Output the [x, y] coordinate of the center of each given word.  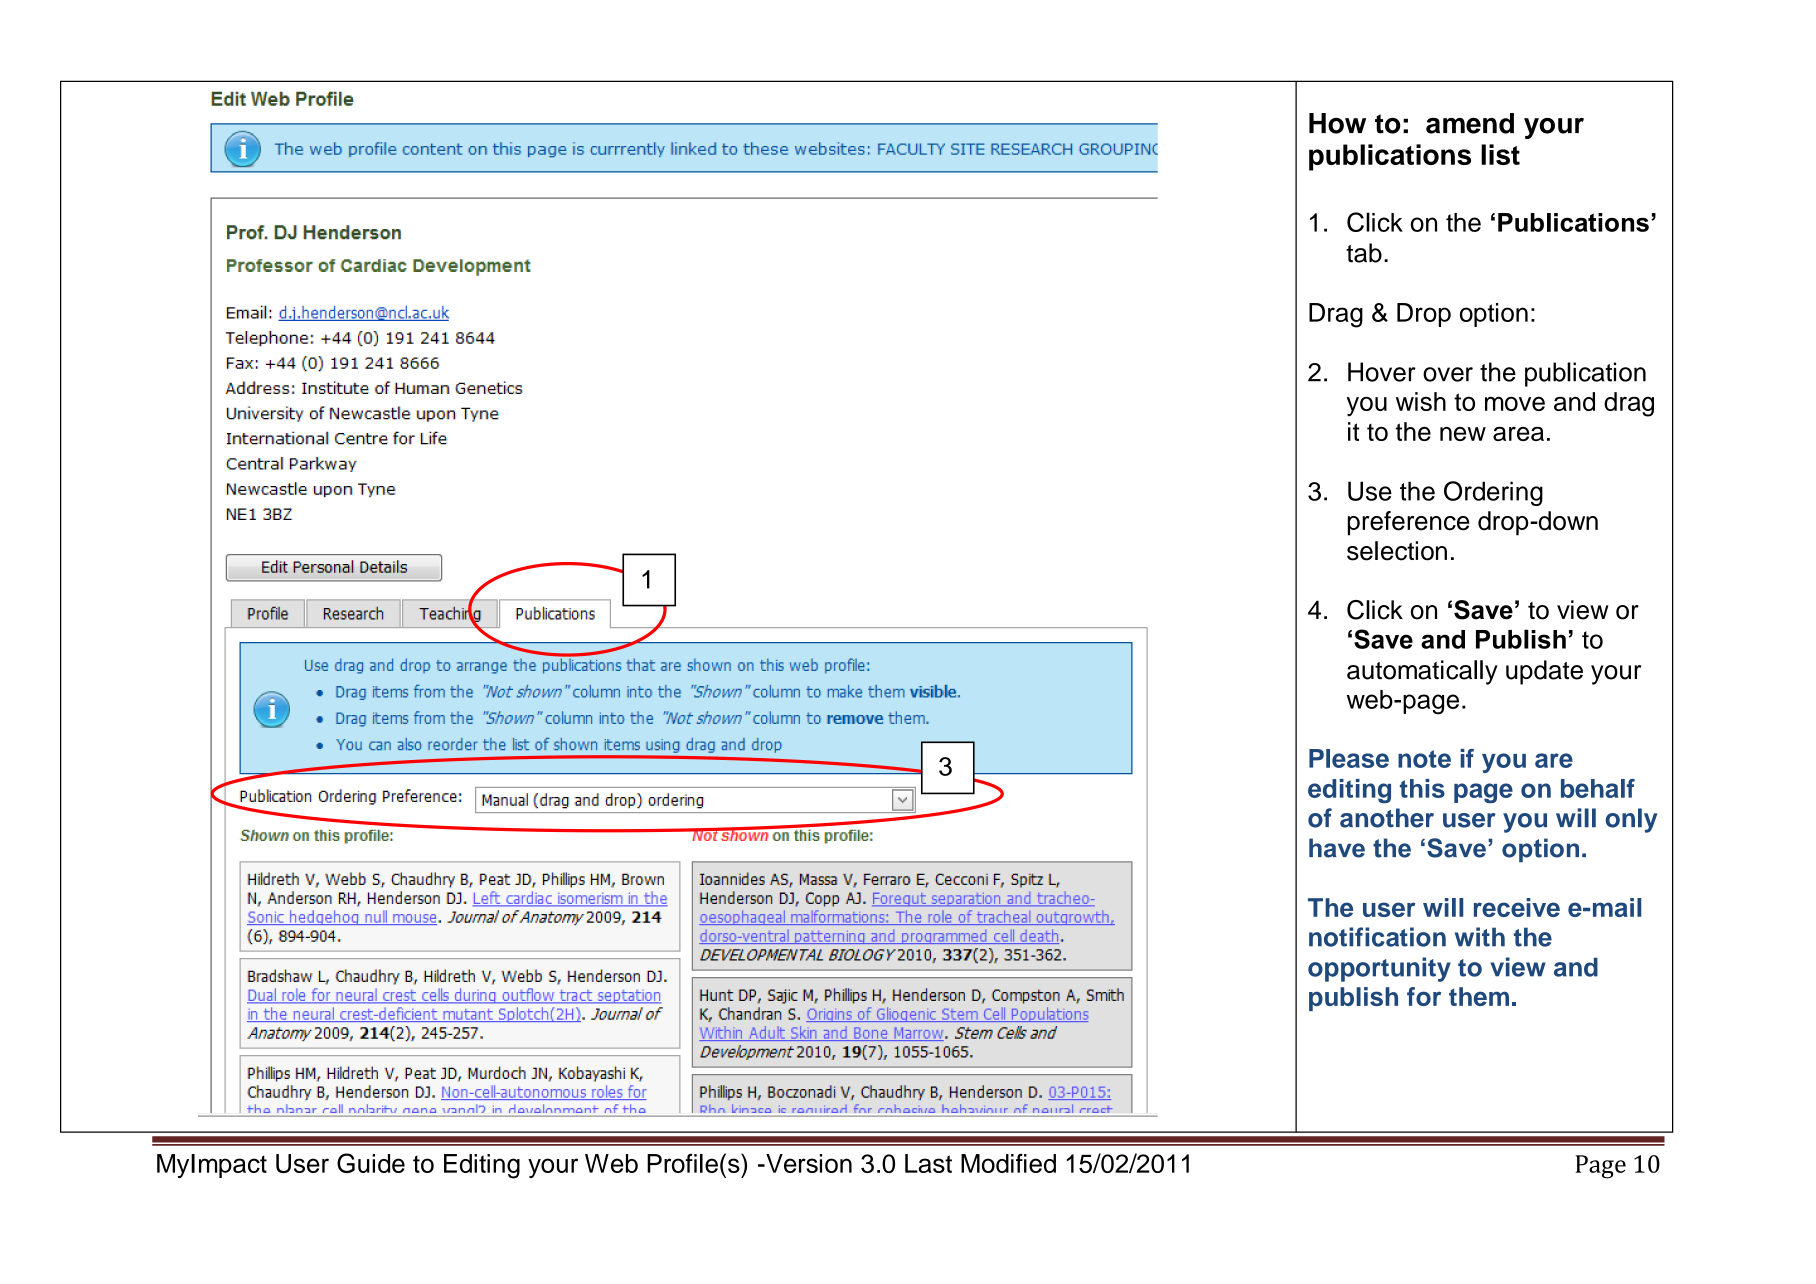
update [1544, 672]
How [1337, 123]
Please [1349, 758]
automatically [1422, 672]
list [1500, 154]
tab [1364, 253]
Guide [371, 1163]
